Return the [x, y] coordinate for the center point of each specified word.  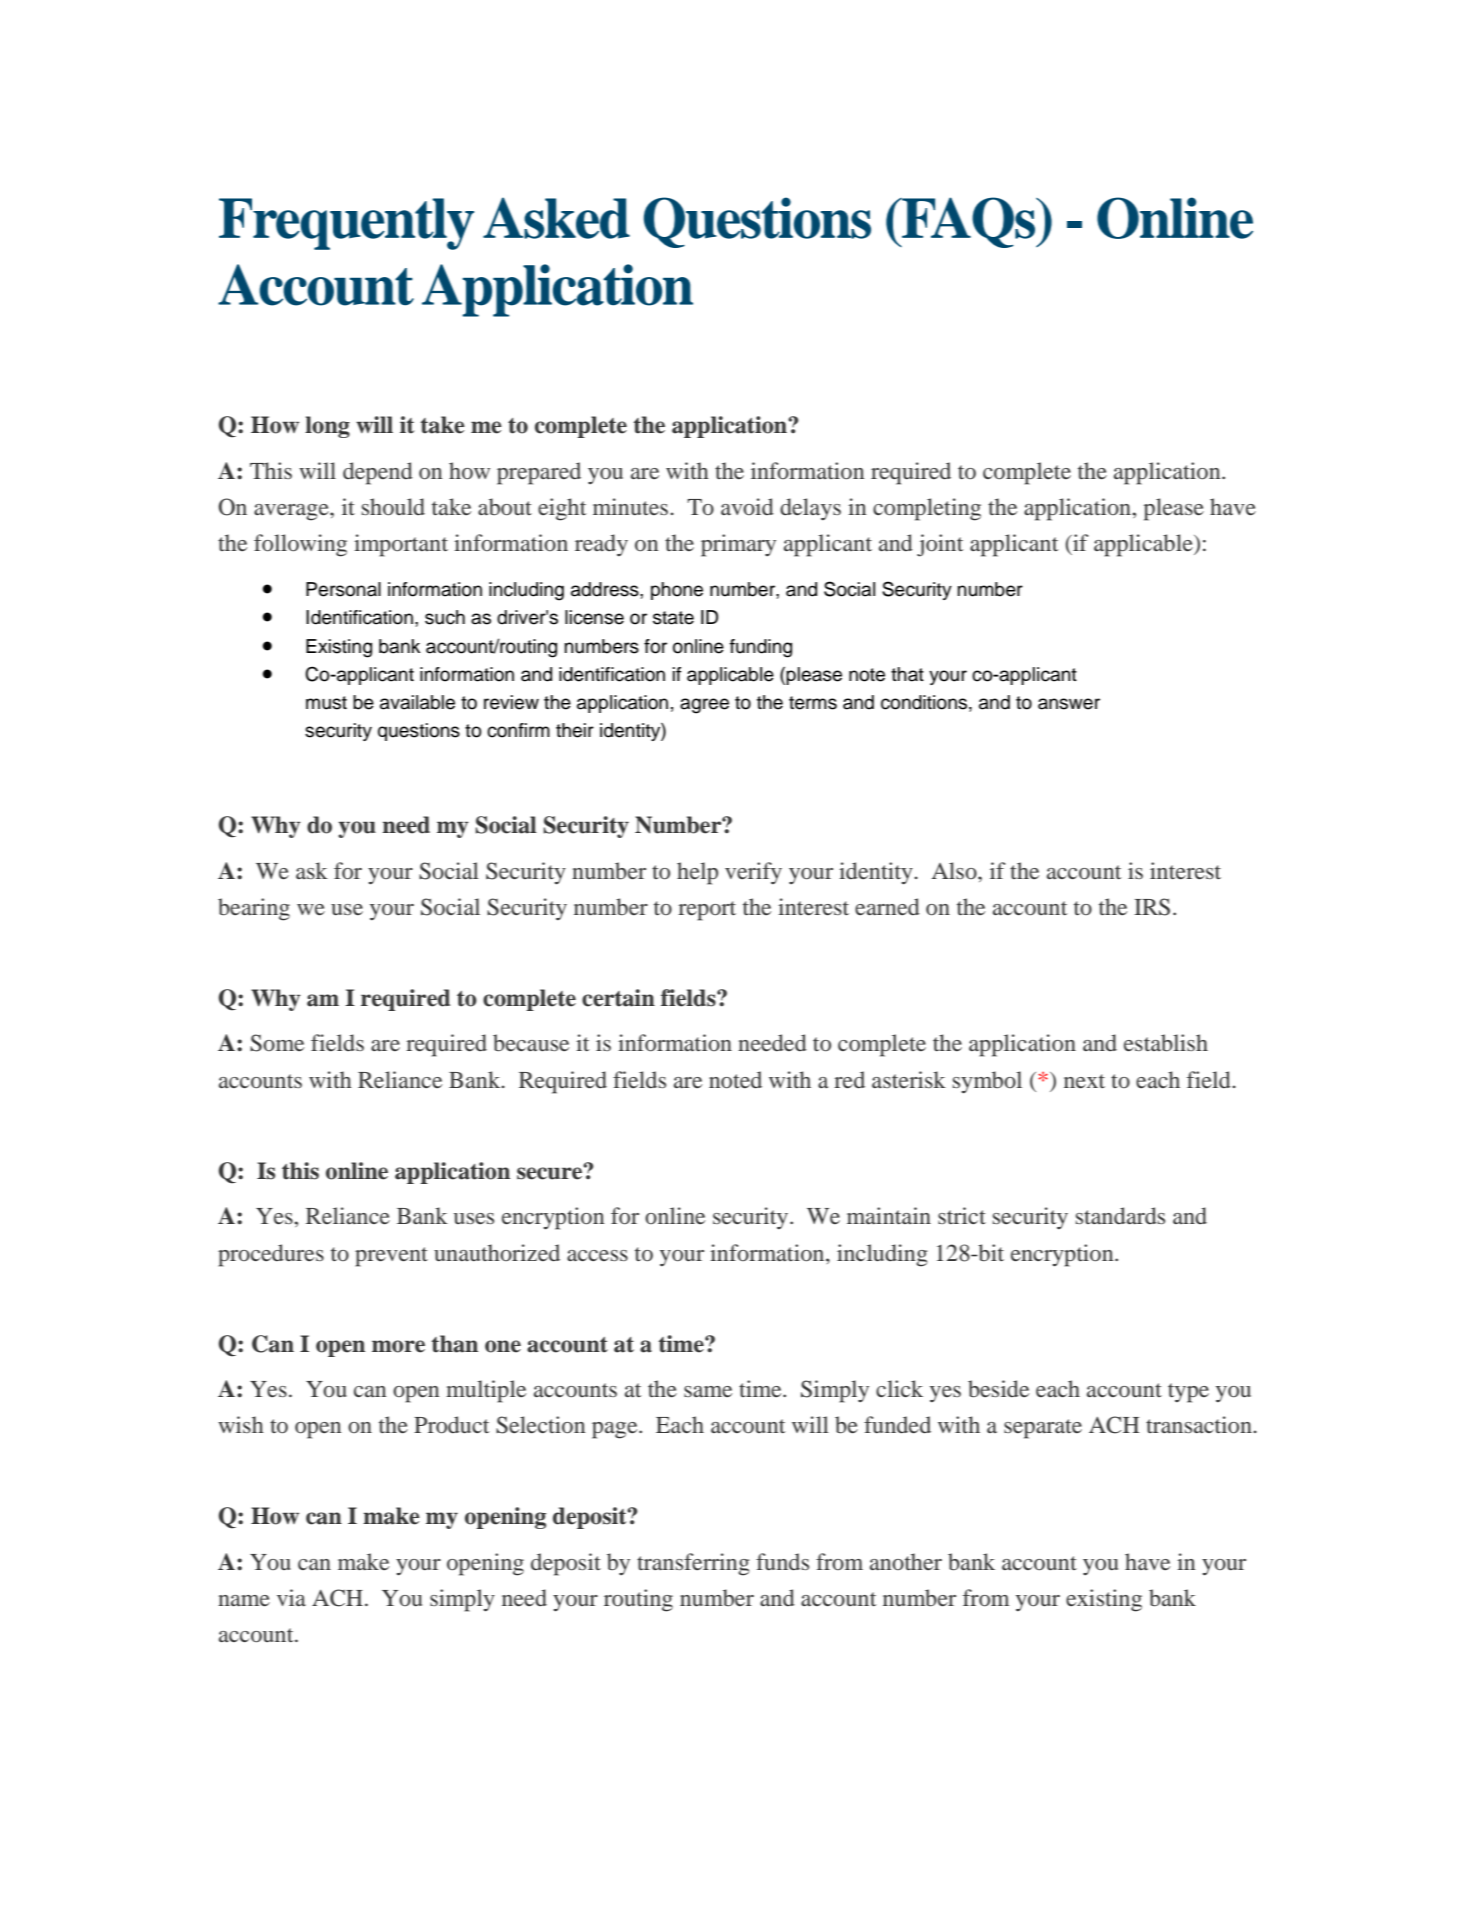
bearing [254, 909]
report [707, 911]
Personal [343, 589]
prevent [391, 1257]
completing [927, 509]
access [597, 1255]
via [291, 1597]
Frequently [346, 224]
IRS [1152, 907]
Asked [556, 218]
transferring [693, 1564]
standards [1120, 1216]
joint [940, 545]
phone [677, 591]
